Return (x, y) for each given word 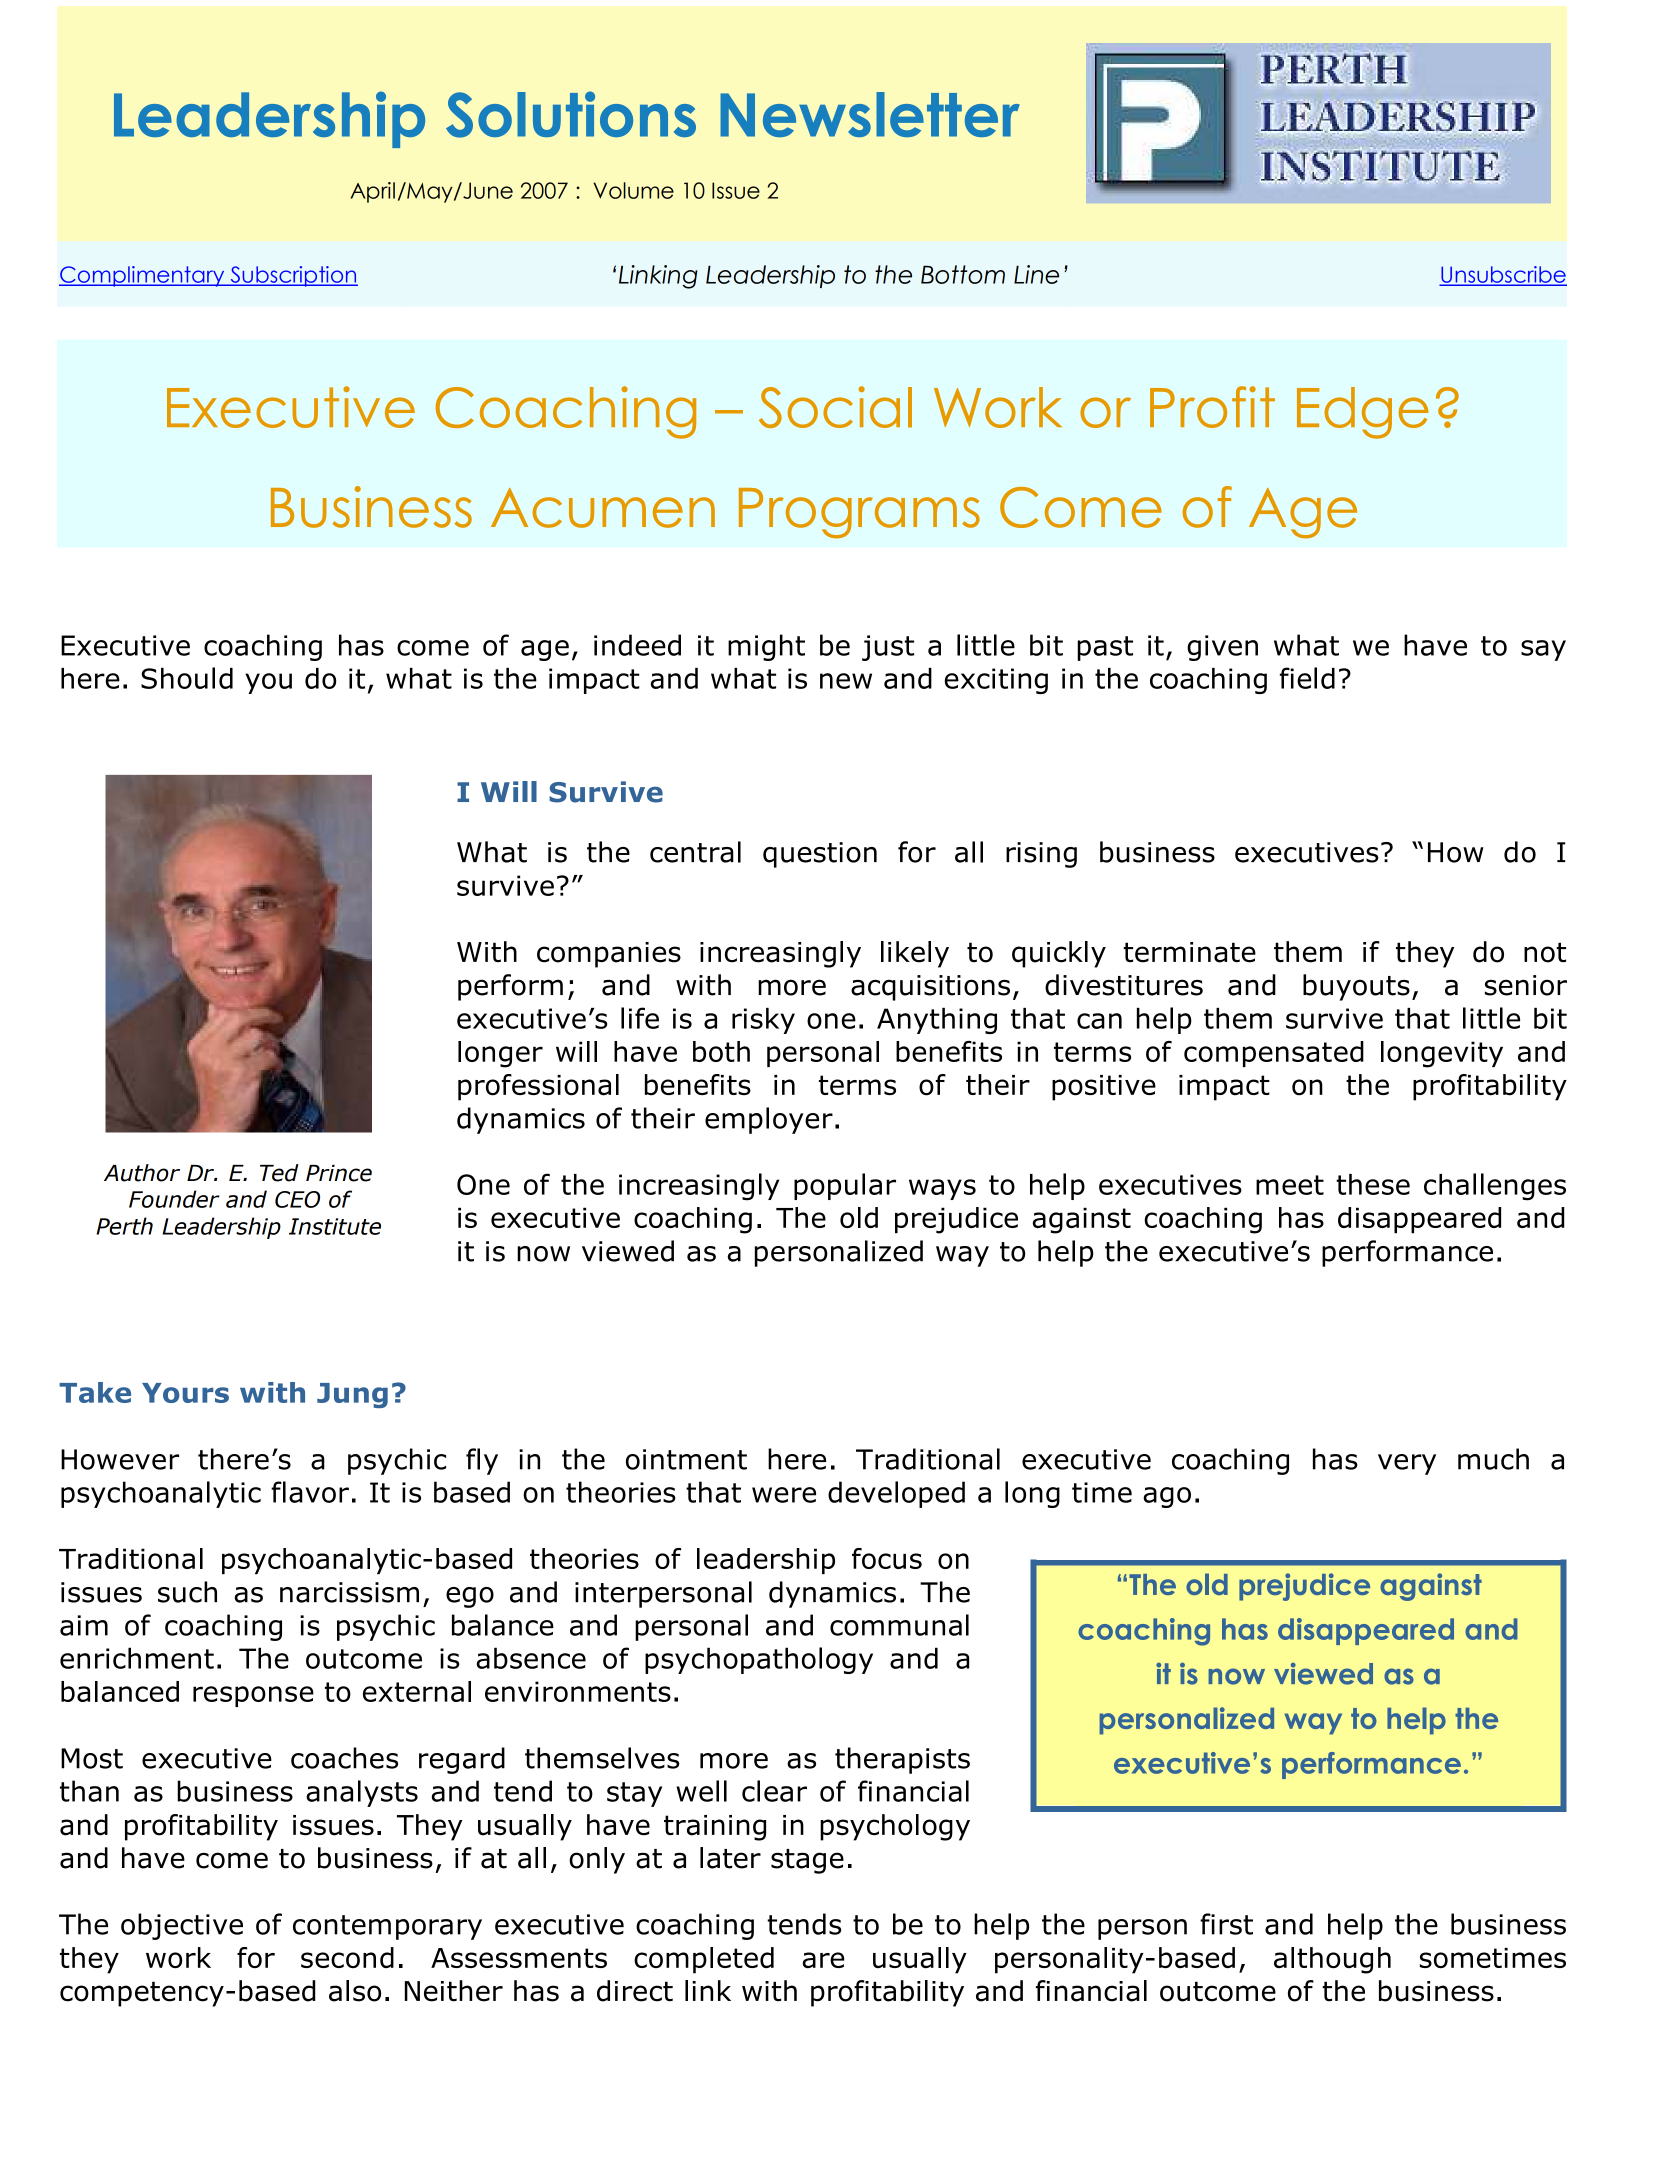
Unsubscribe (1503, 275)
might (766, 647)
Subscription (293, 276)
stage (807, 1861)
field (1307, 678)
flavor (310, 1492)
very (1407, 1464)
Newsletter (870, 114)
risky (763, 1021)
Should (187, 678)
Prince (339, 1173)
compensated (1274, 1054)
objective (182, 1926)
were (784, 1495)
